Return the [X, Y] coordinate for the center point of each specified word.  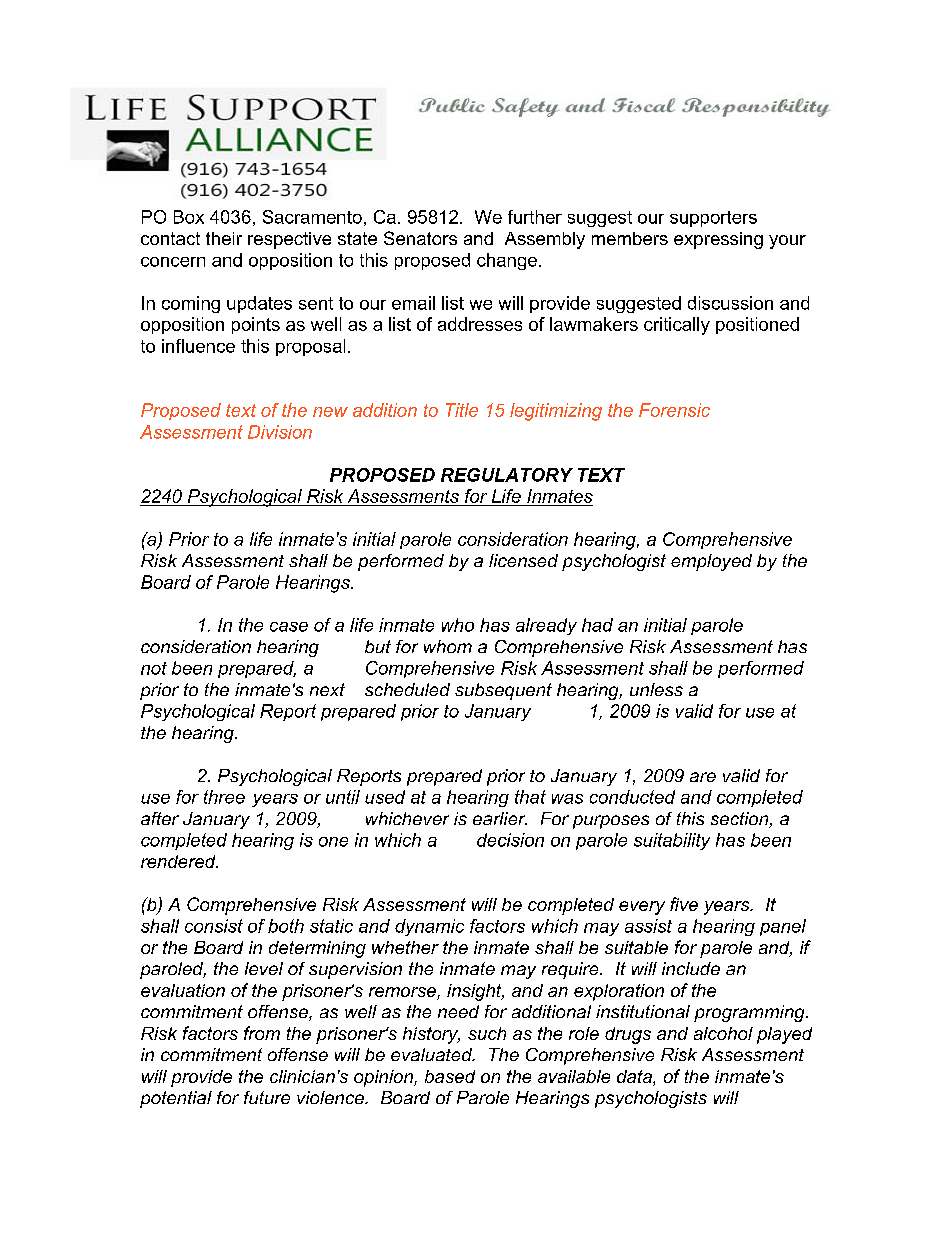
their [224, 238]
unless [656, 689]
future [267, 1097]
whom [448, 646]
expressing [718, 240]
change [507, 261]
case [289, 627]
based [450, 1076]
